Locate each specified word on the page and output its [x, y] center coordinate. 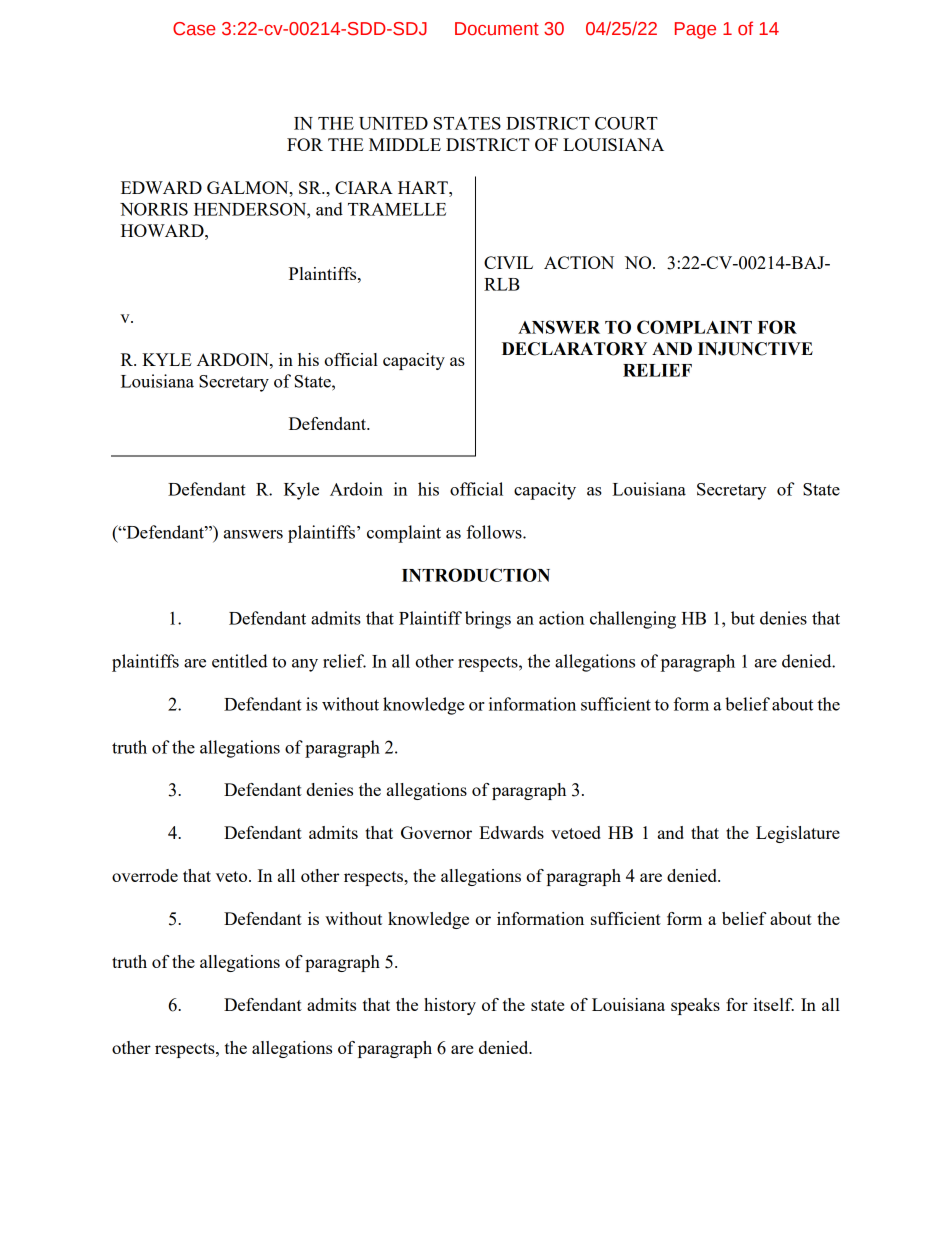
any [305, 665]
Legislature [798, 834]
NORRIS [154, 209]
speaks [695, 1006]
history [450, 1006]
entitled [240, 661]
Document [497, 29]
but [743, 618]
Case [194, 29]
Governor [436, 832]
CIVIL [508, 262]
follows [495, 532]
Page [695, 30]
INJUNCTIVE [755, 349]
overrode [145, 875]
